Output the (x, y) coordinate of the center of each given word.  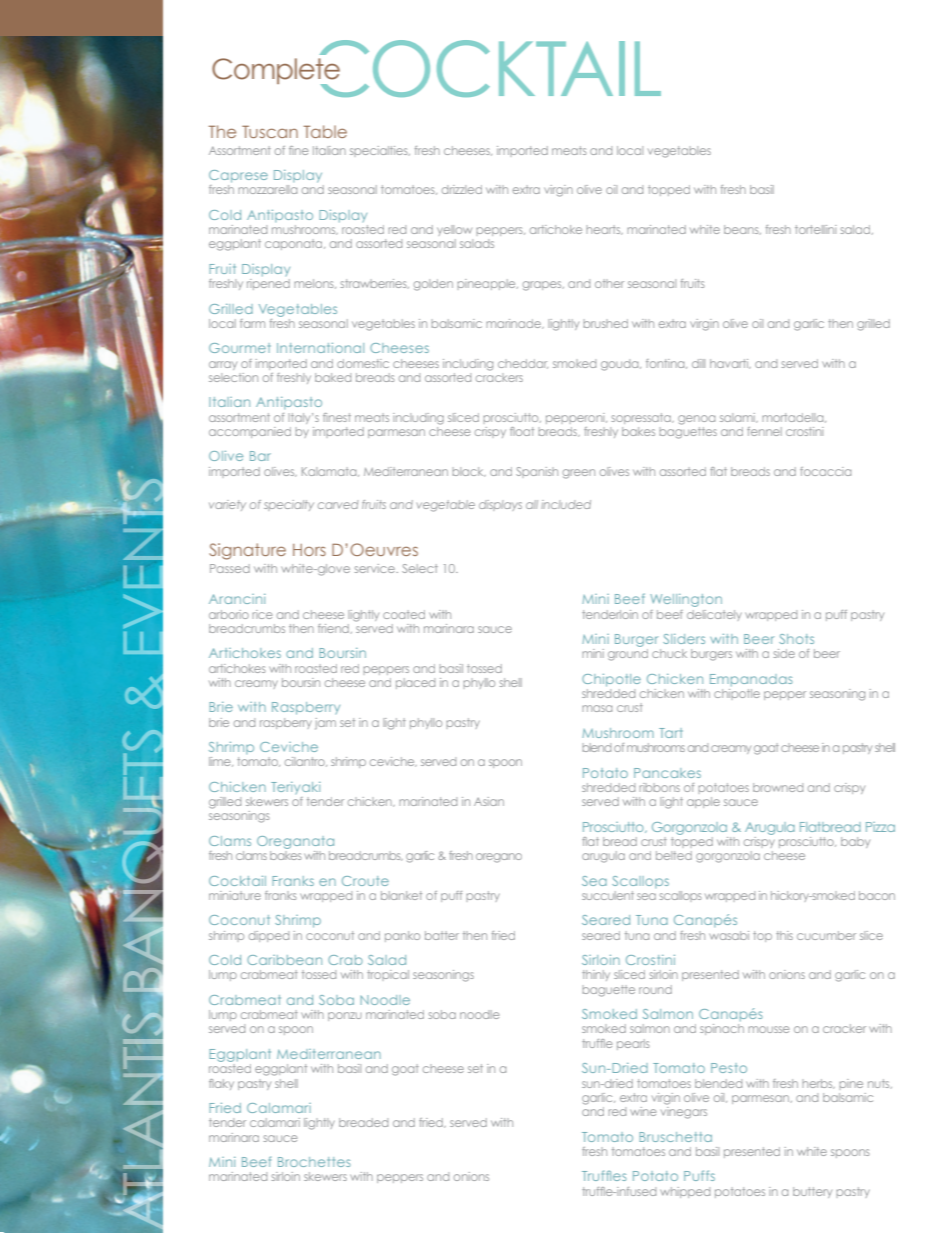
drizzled (462, 189)
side (784, 653)
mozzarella (267, 189)
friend (333, 628)
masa (597, 708)
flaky (221, 1084)
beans (742, 229)
